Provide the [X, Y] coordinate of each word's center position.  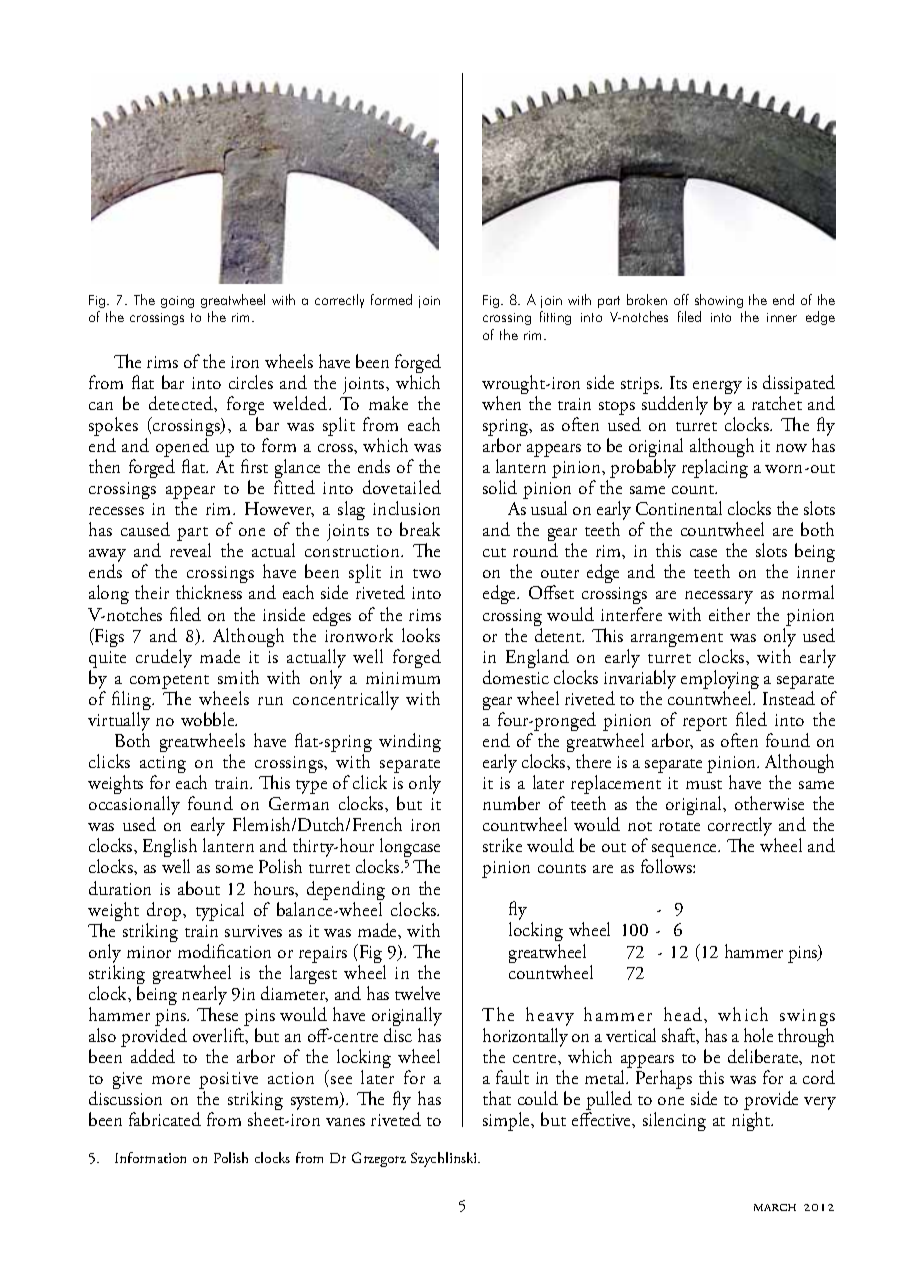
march [775, 1207]
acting [163, 766]
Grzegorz [379, 1159]
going [177, 302]
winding [410, 742]
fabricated [165, 1119]
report [705, 724]
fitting [555, 318]
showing [719, 301]
